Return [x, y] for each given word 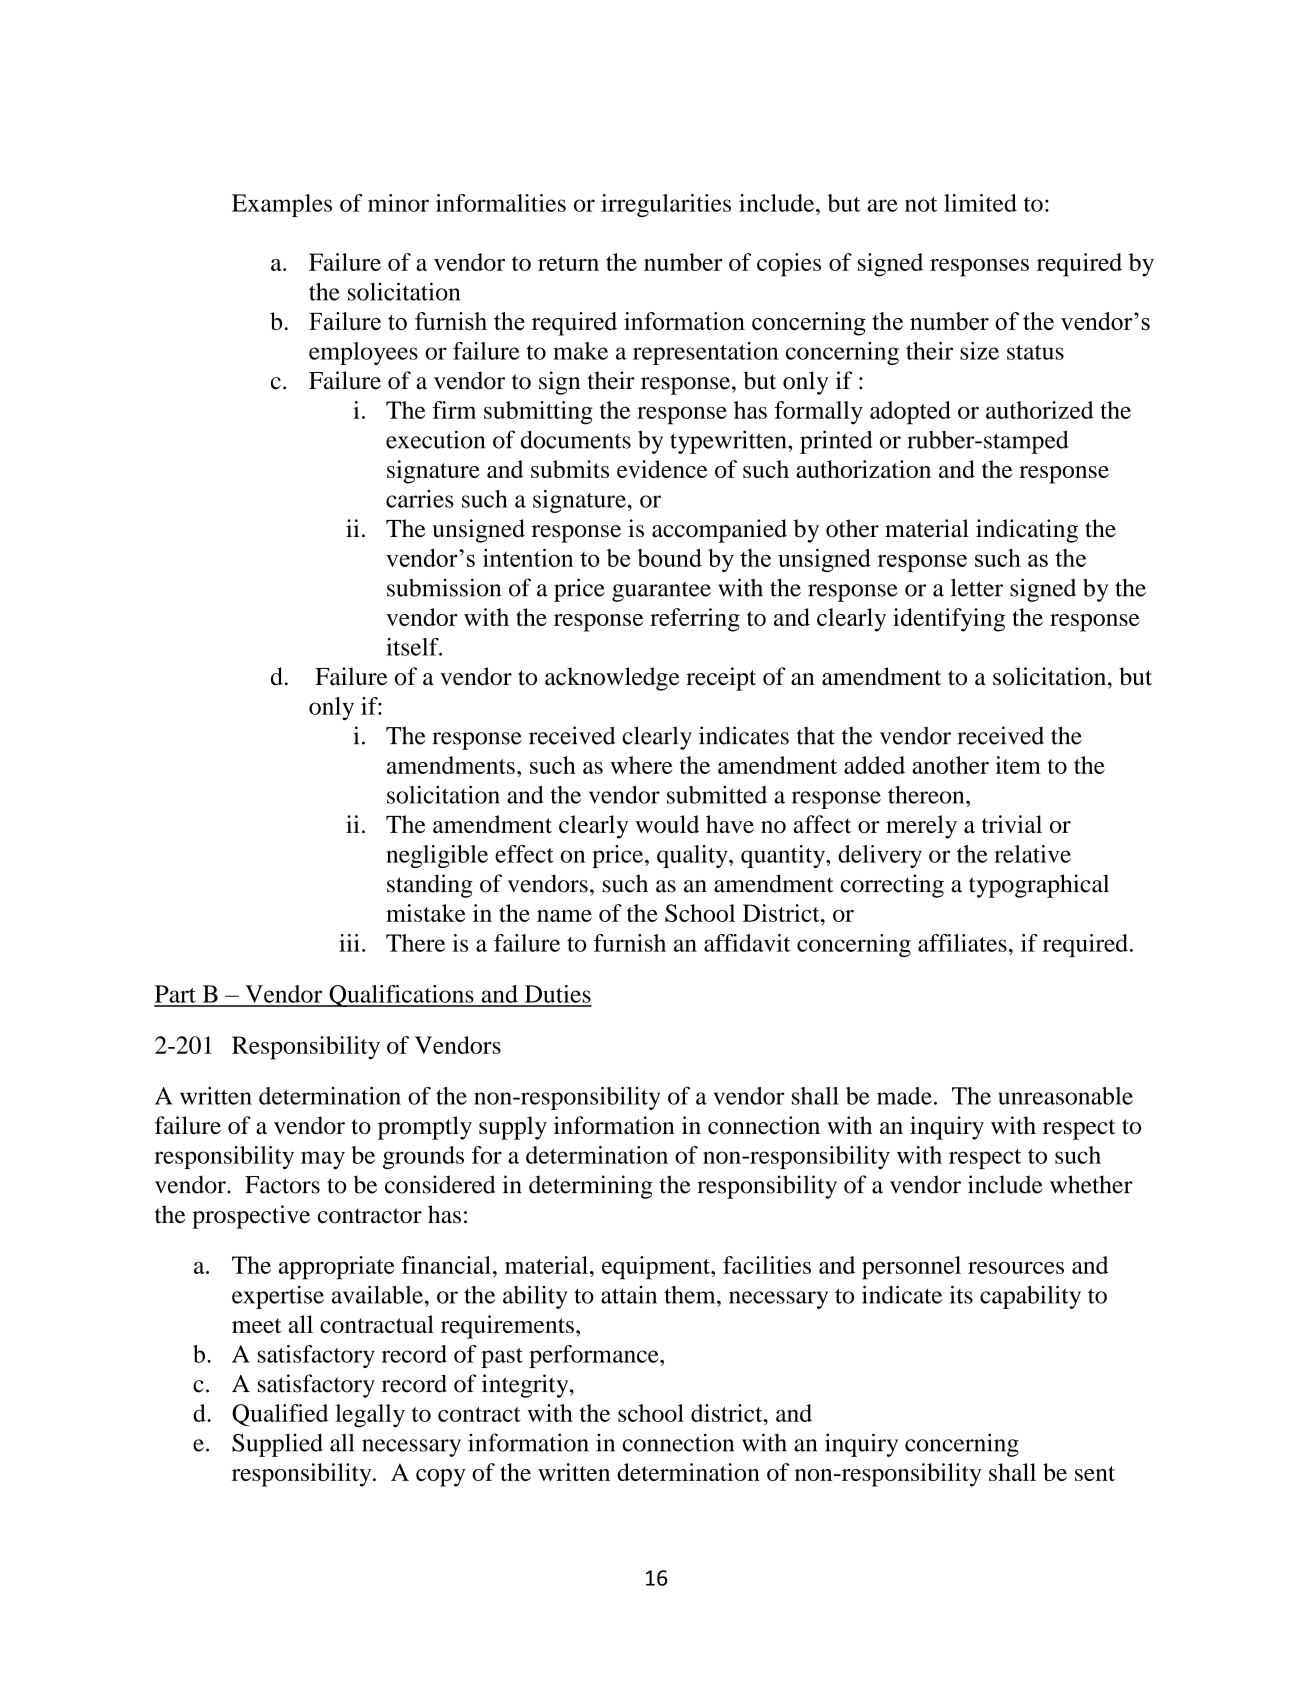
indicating [1027, 531]
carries [420, 499]
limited [980, 203]
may [323, 1160]
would [667, 824]
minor [398, 203]
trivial [1012, 824]
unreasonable [1065, 1096]
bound [669, 557]
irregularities [666, 205]
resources [1016, 1268]
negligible [437, 856]
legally [370, 1416]
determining [591, 1187]
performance [595, 1356]
